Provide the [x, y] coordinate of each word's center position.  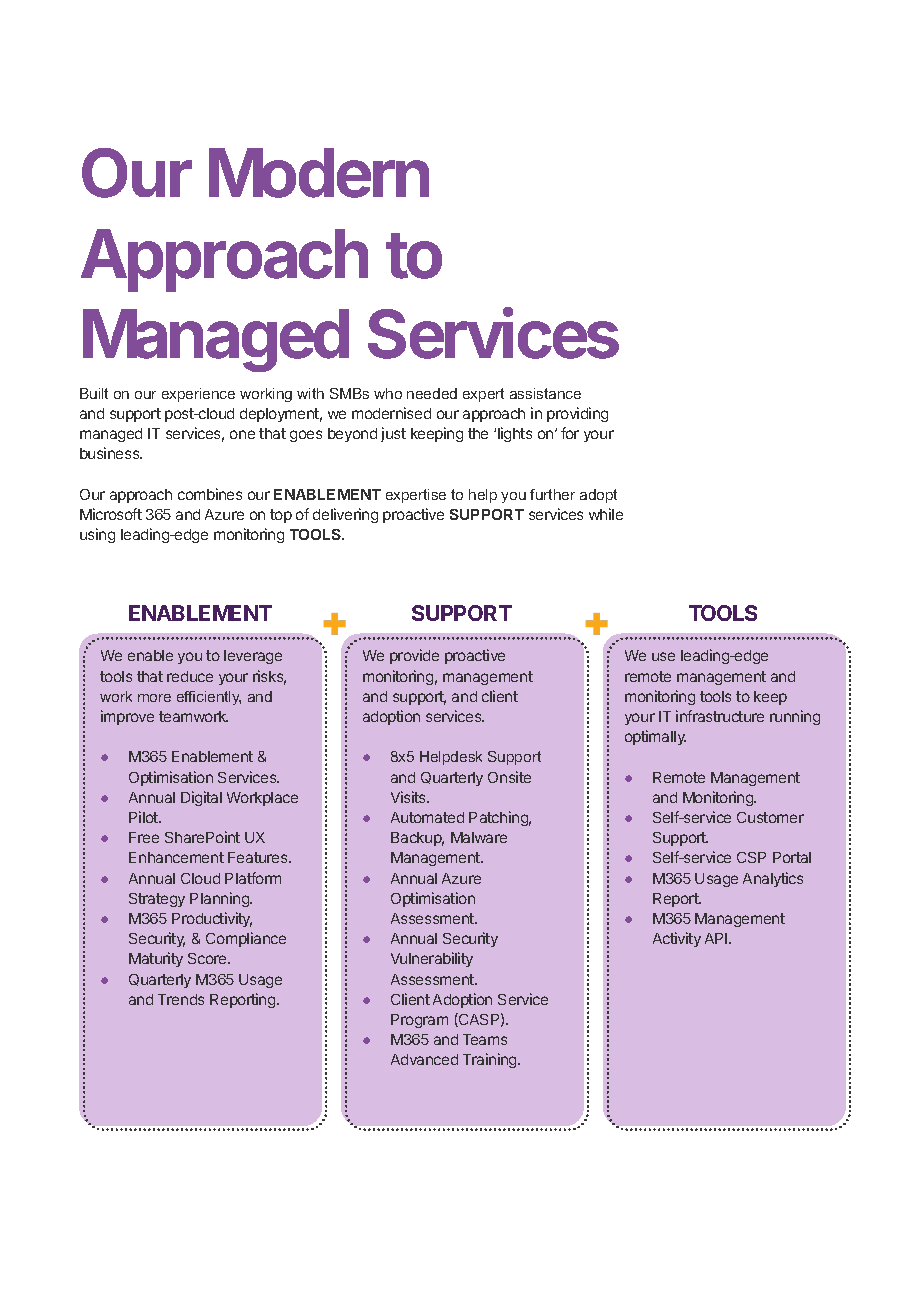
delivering [345, 515]
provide [414, 656]
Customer [770, 817]
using [97, 535]
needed [432, 393]
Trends [181, 999]
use [663, 656]
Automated [427, 817]
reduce [190, 676]
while [606, 514]
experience [198, 395]
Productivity [212, 919]
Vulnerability [432, 959]
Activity [677, 939]
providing [577, 414]
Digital [201, 798]
